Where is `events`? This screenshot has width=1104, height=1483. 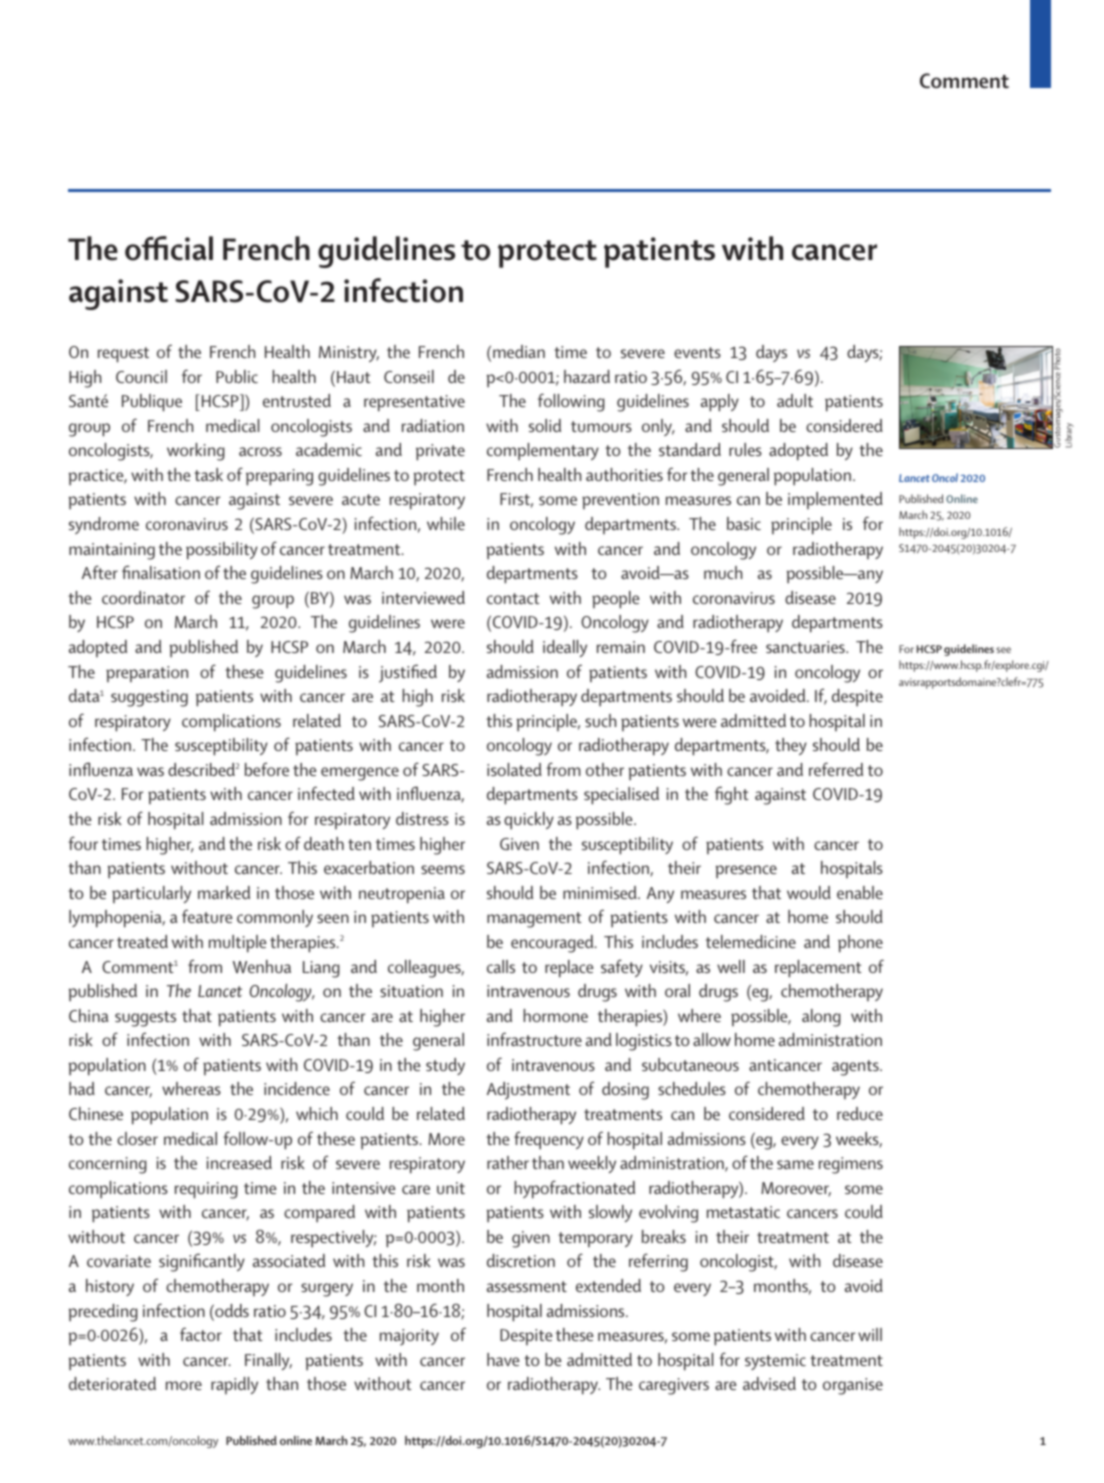
events is located at coordinates (697, 352).
